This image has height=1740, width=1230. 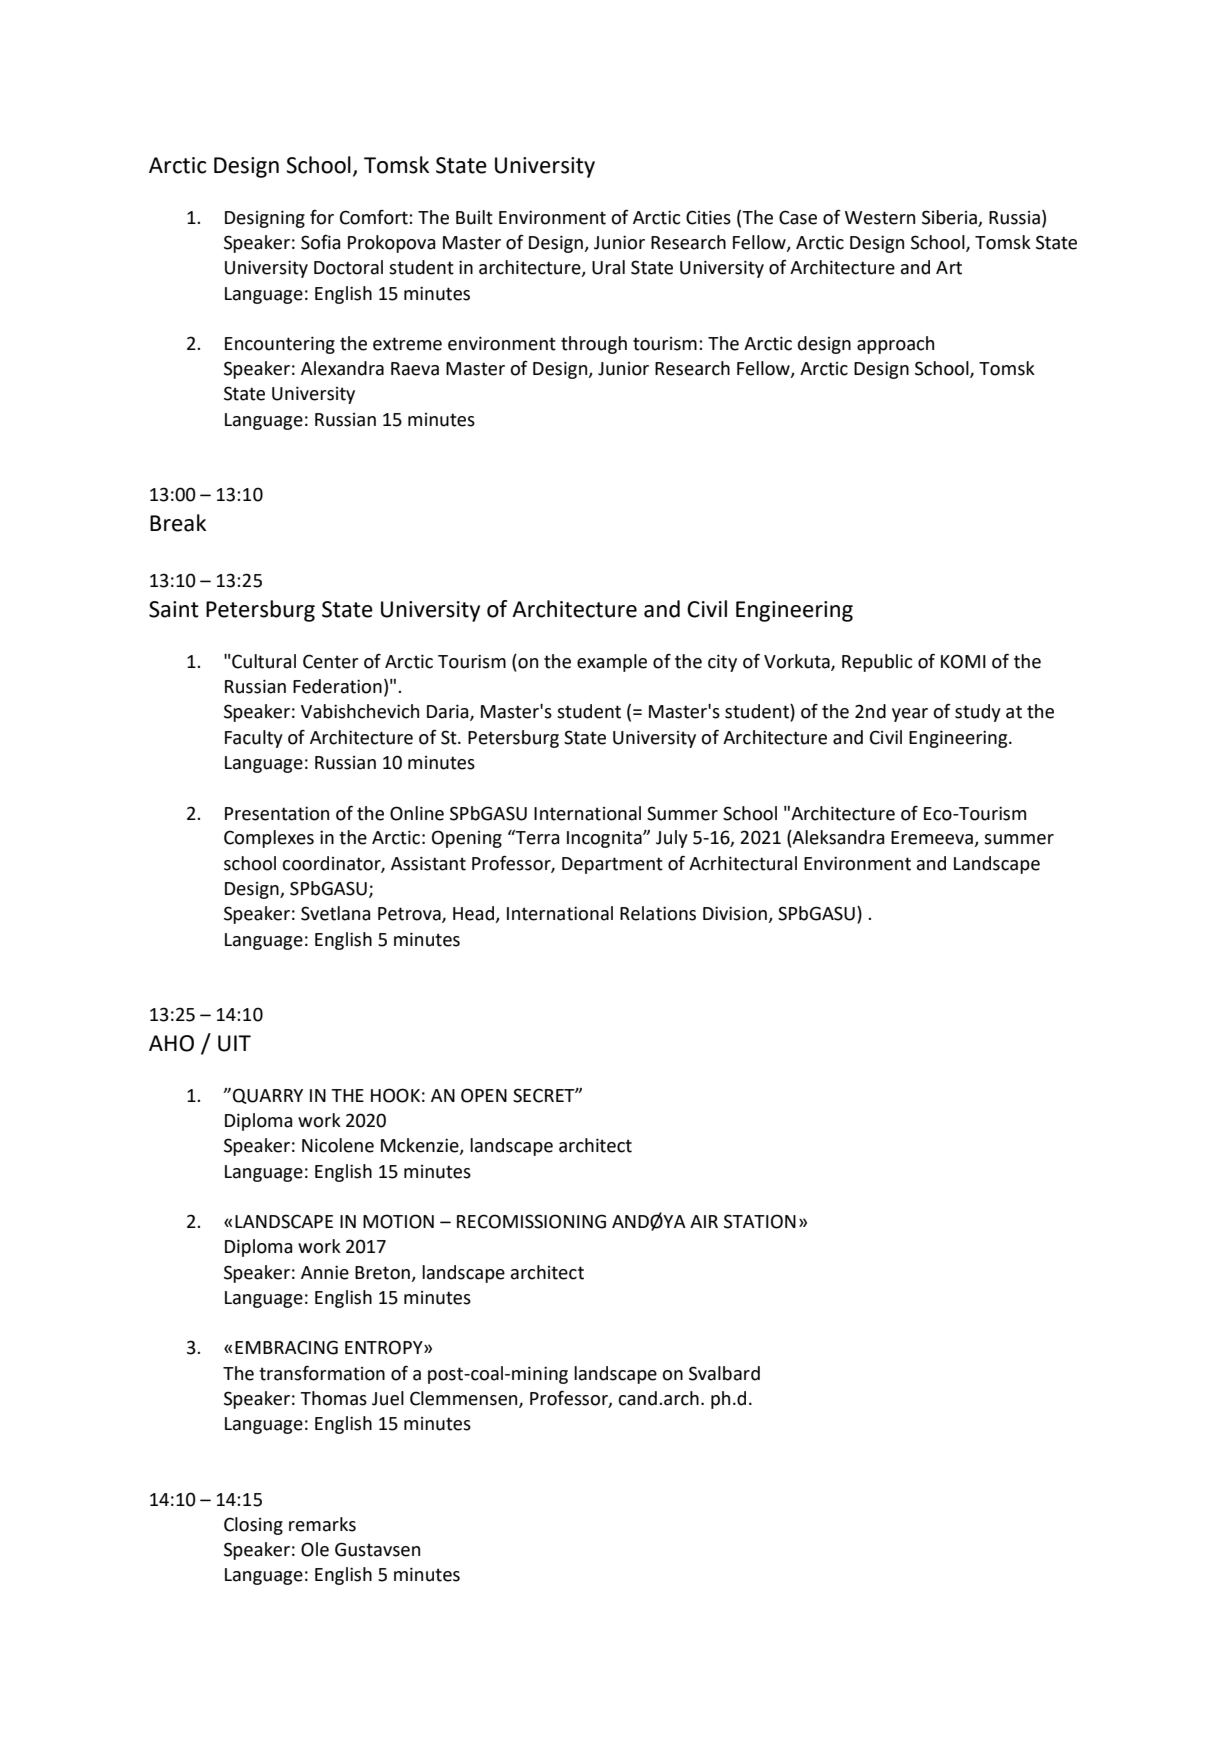 I want to click on Republic, so click(x=877, y=663).
